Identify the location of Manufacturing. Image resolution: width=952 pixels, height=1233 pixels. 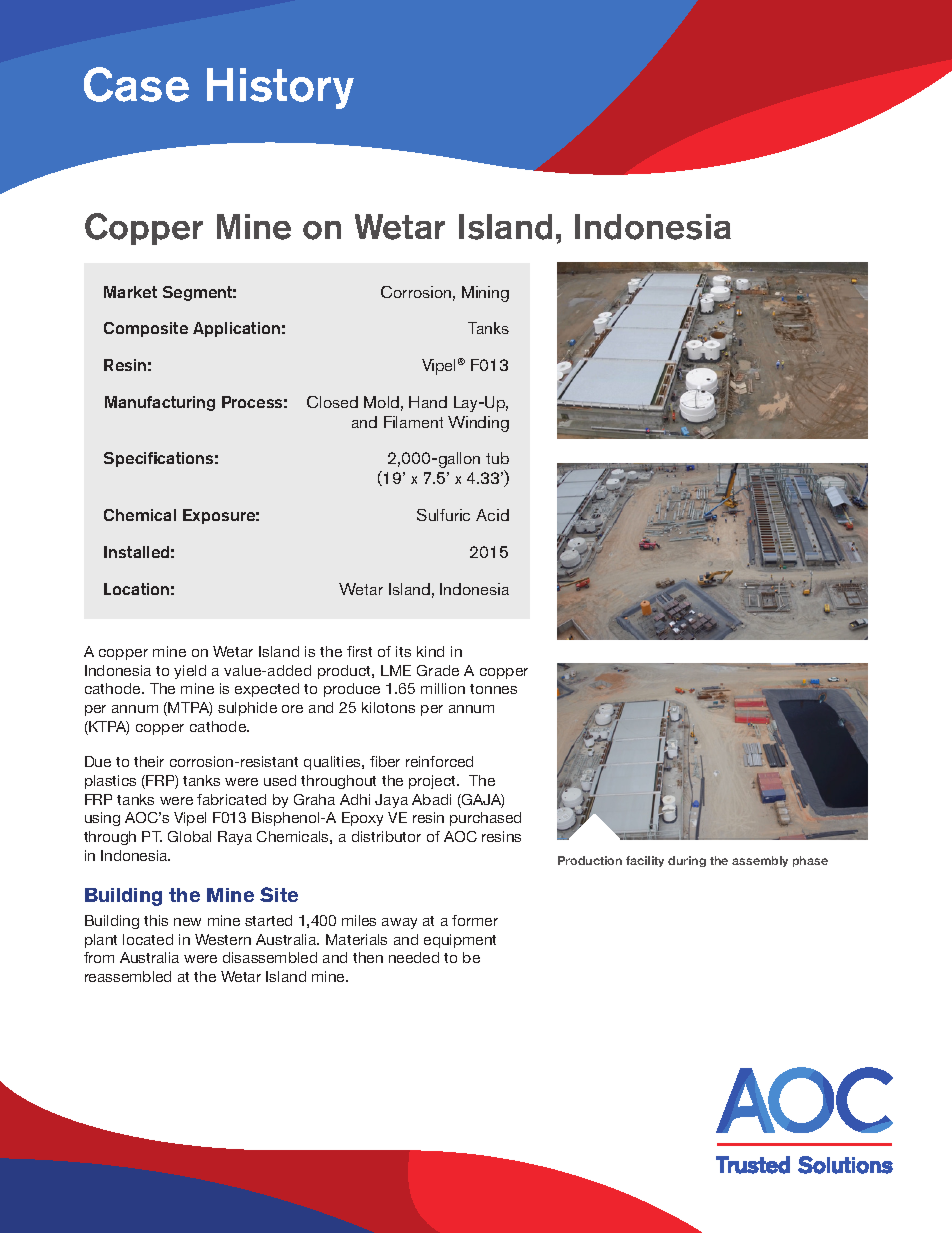
(160, 403).
